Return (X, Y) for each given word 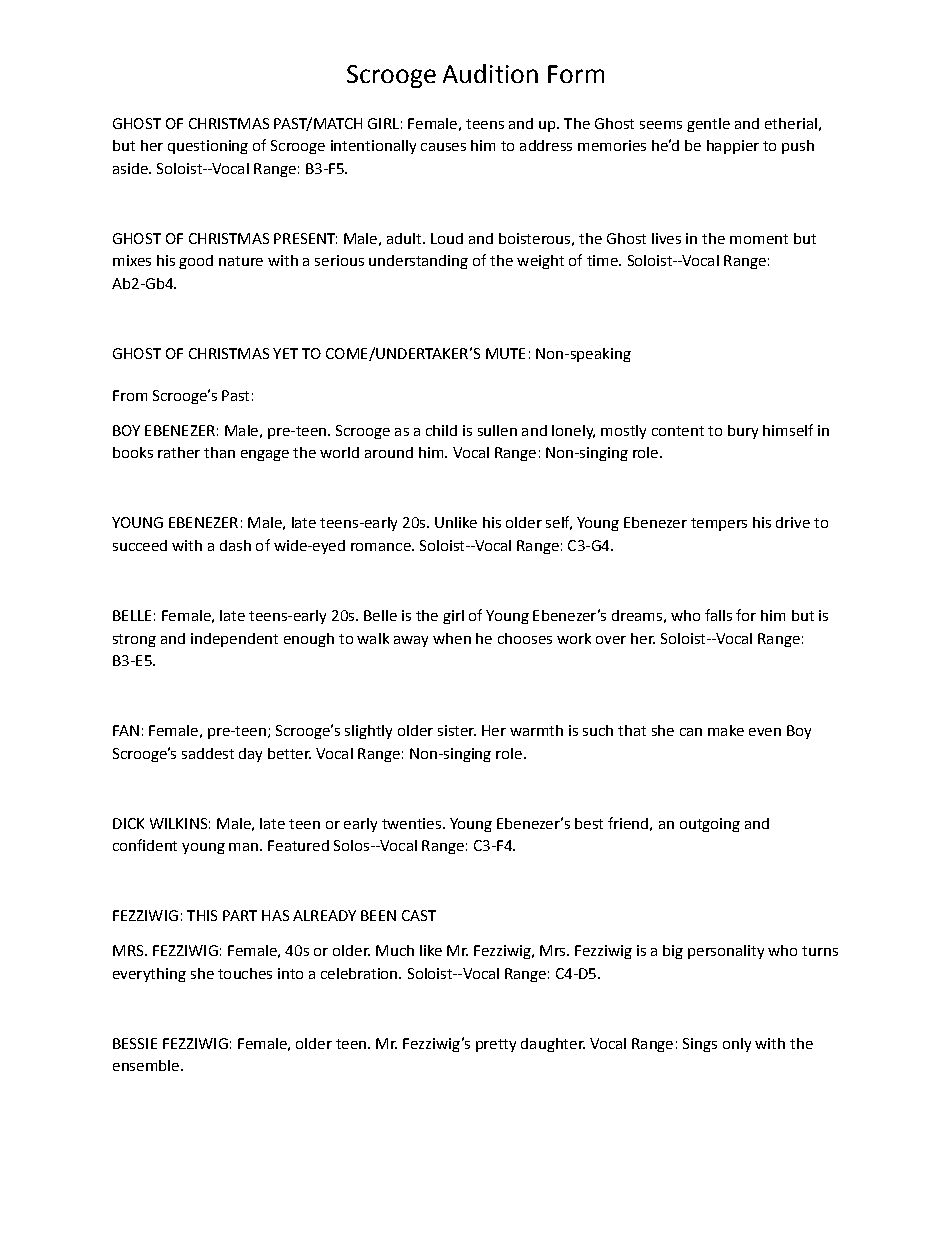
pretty (496, 1045)
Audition (490, 73)
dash (235, 545)
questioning (208, 147)
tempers (719, 524)
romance (382, 547)
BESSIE (135, 1043)
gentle (708, 125)
